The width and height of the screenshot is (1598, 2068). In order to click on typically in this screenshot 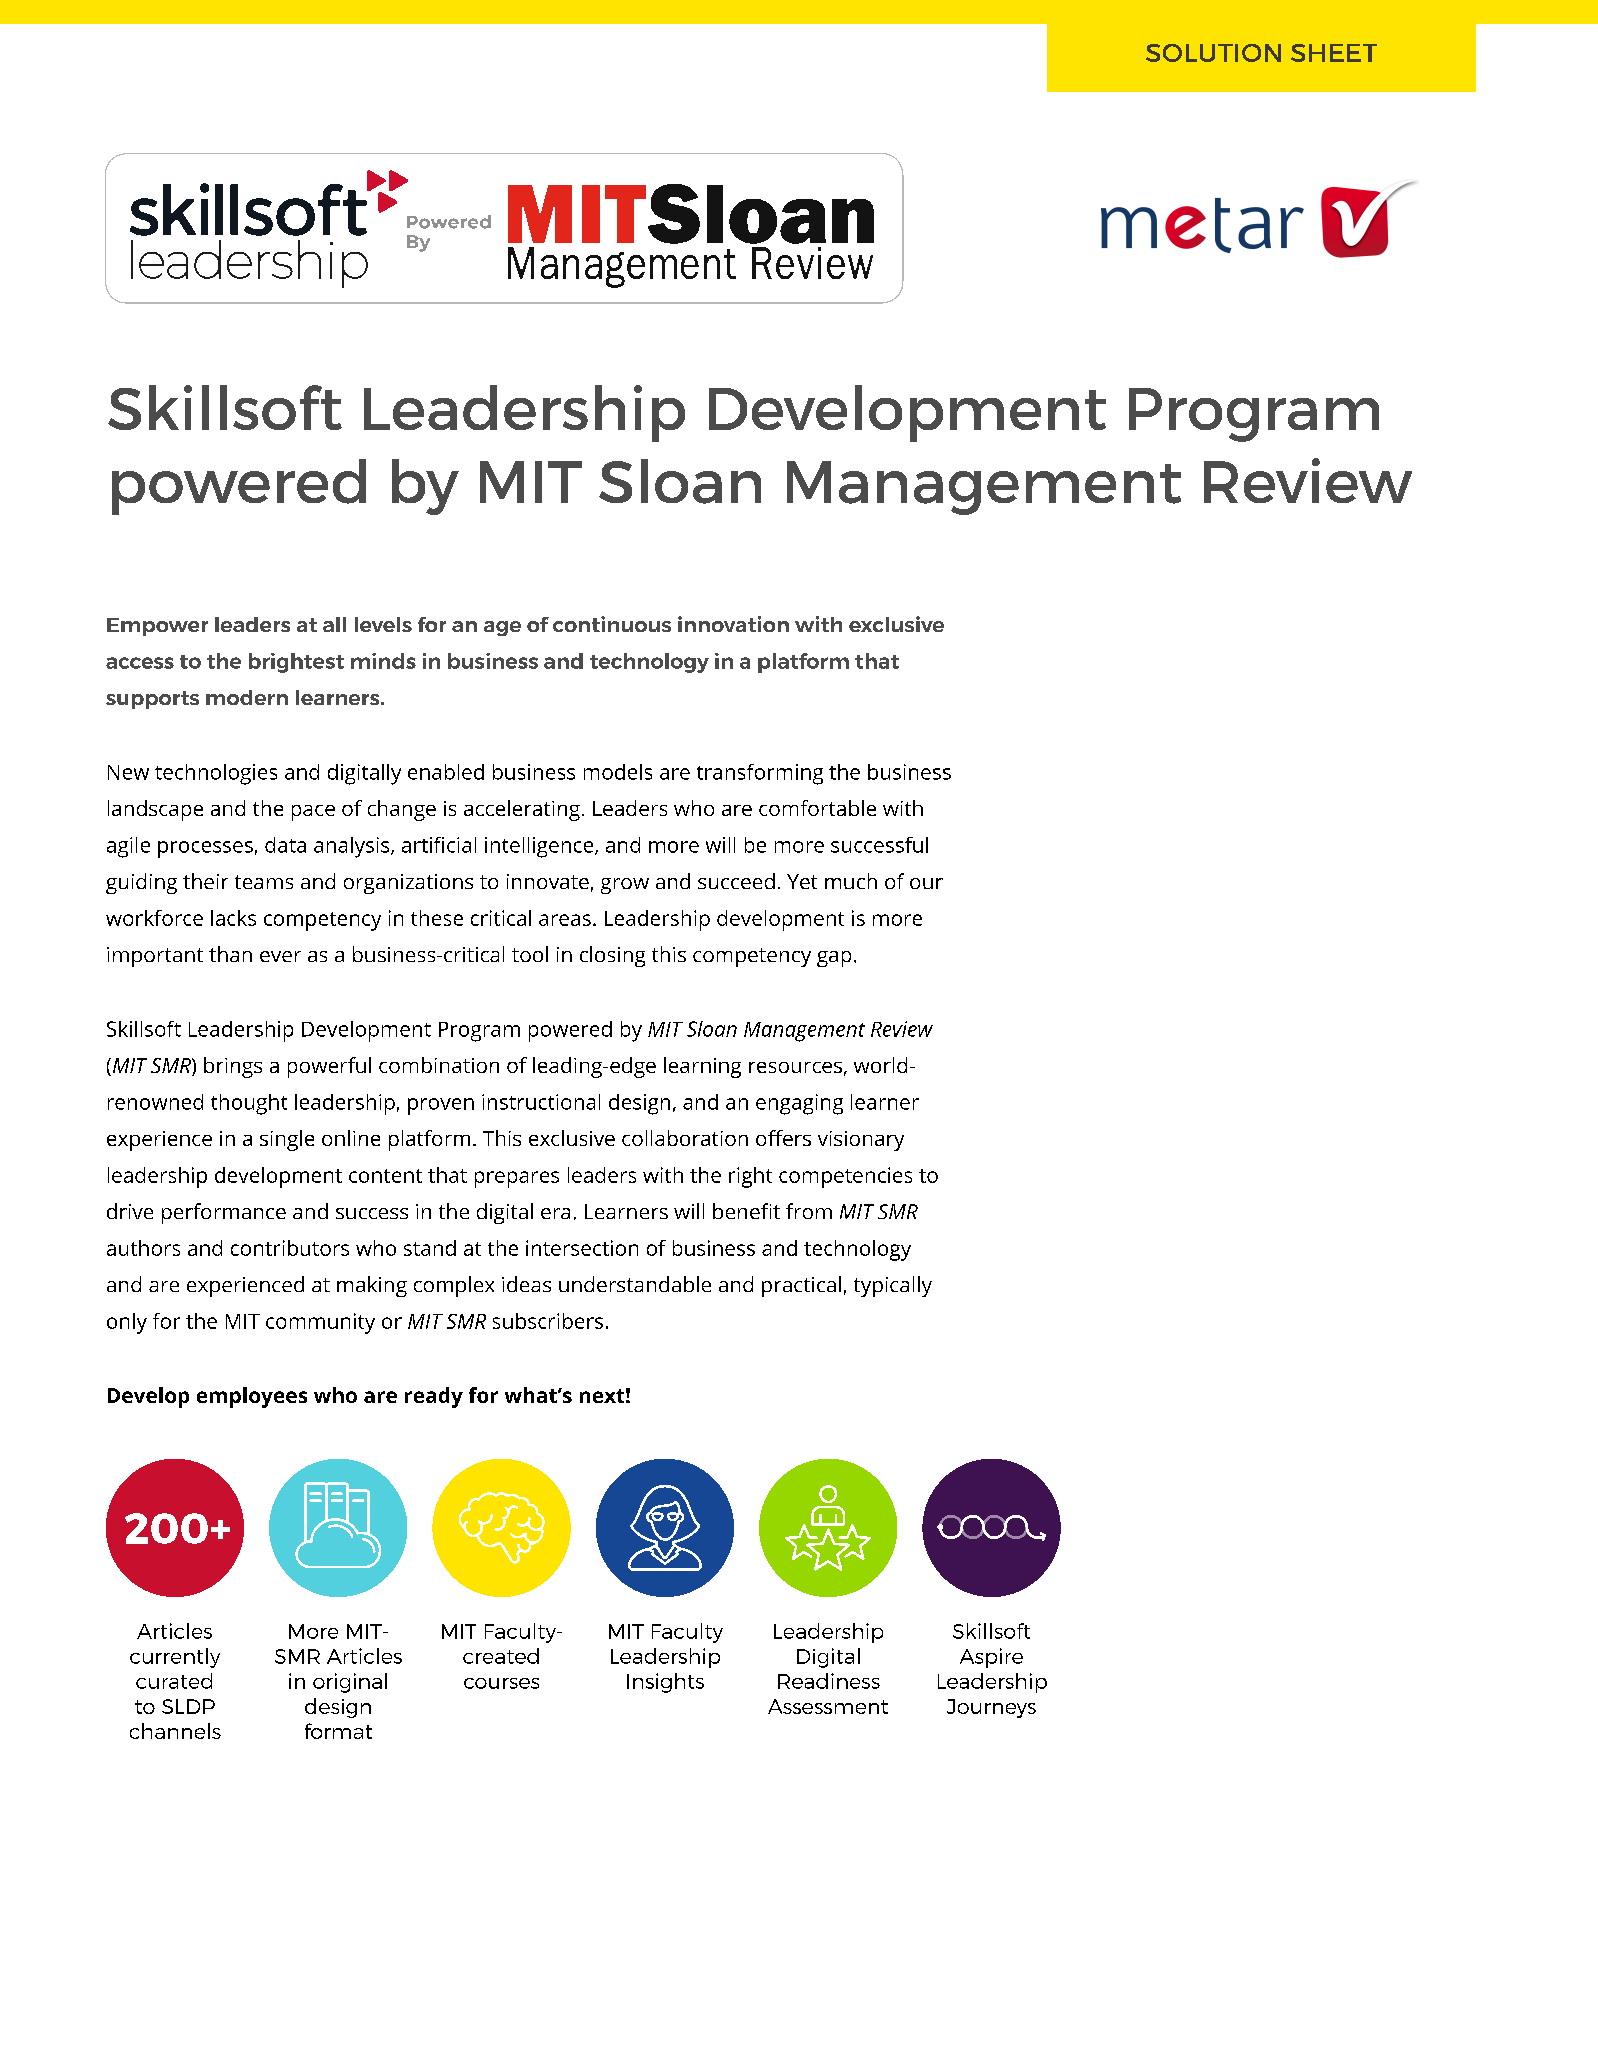, I will do `click(893, 1286)`.
